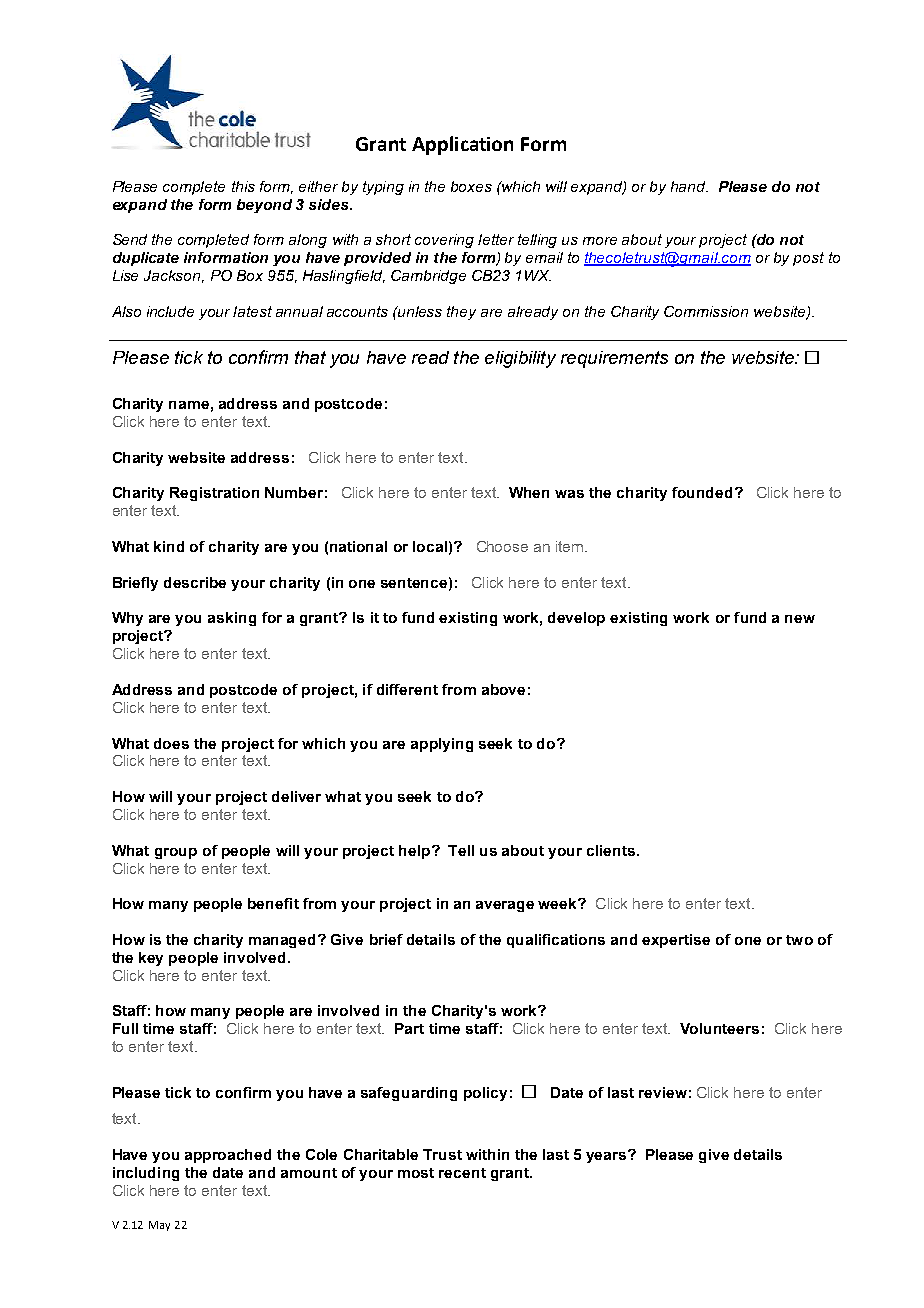  Describe the element at coordinates (228, 1156) in the screenshot. I see `approached` at that location.
